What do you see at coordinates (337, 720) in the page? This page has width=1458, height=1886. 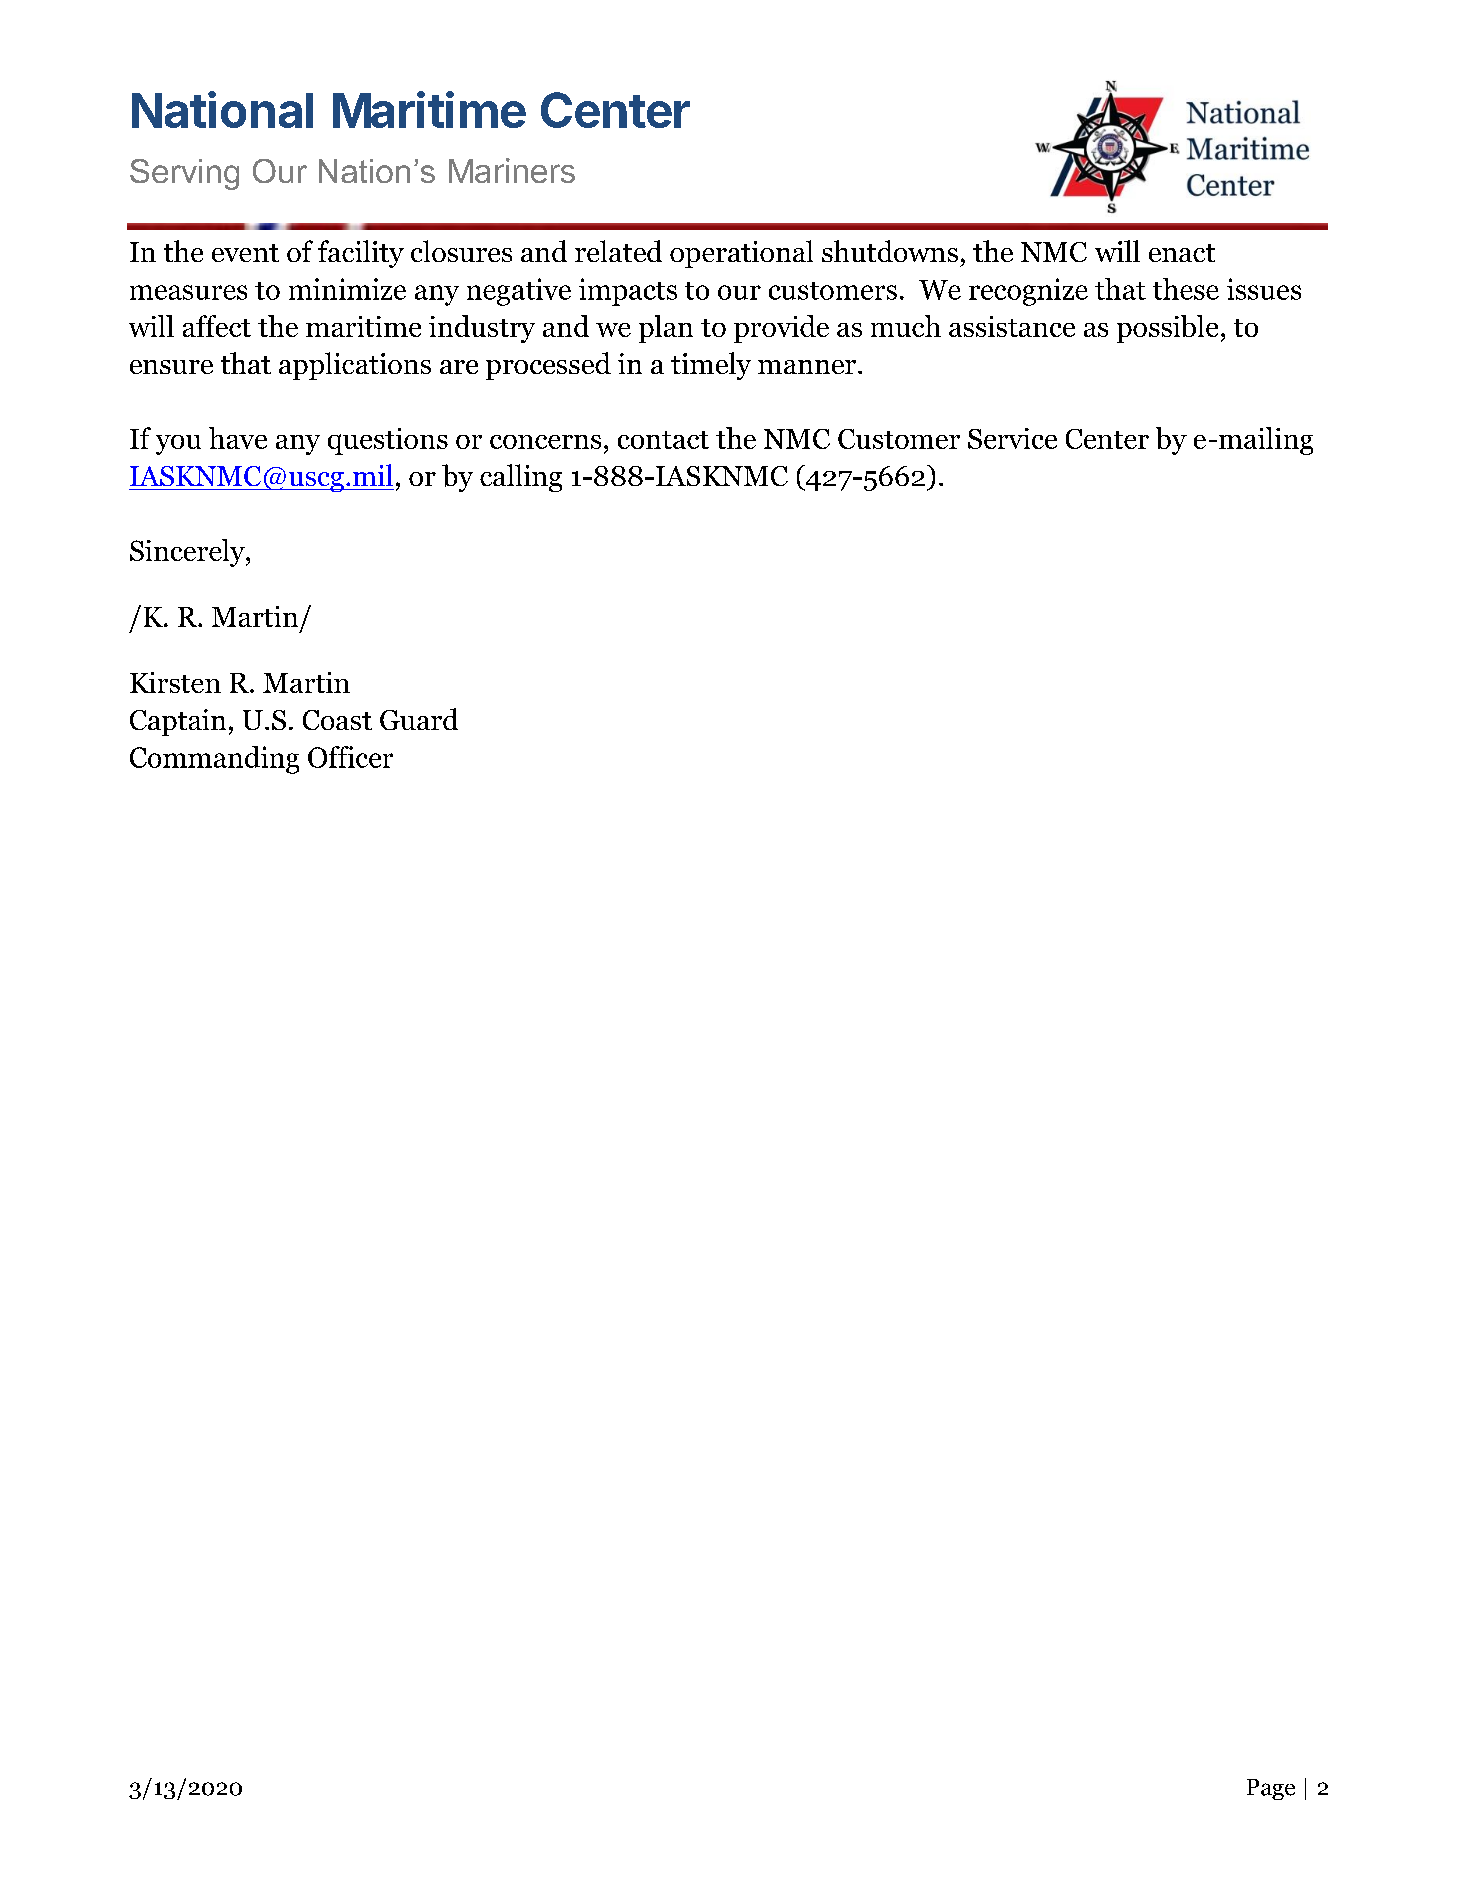 I see `Coast` at bounding box center [337, 720].
